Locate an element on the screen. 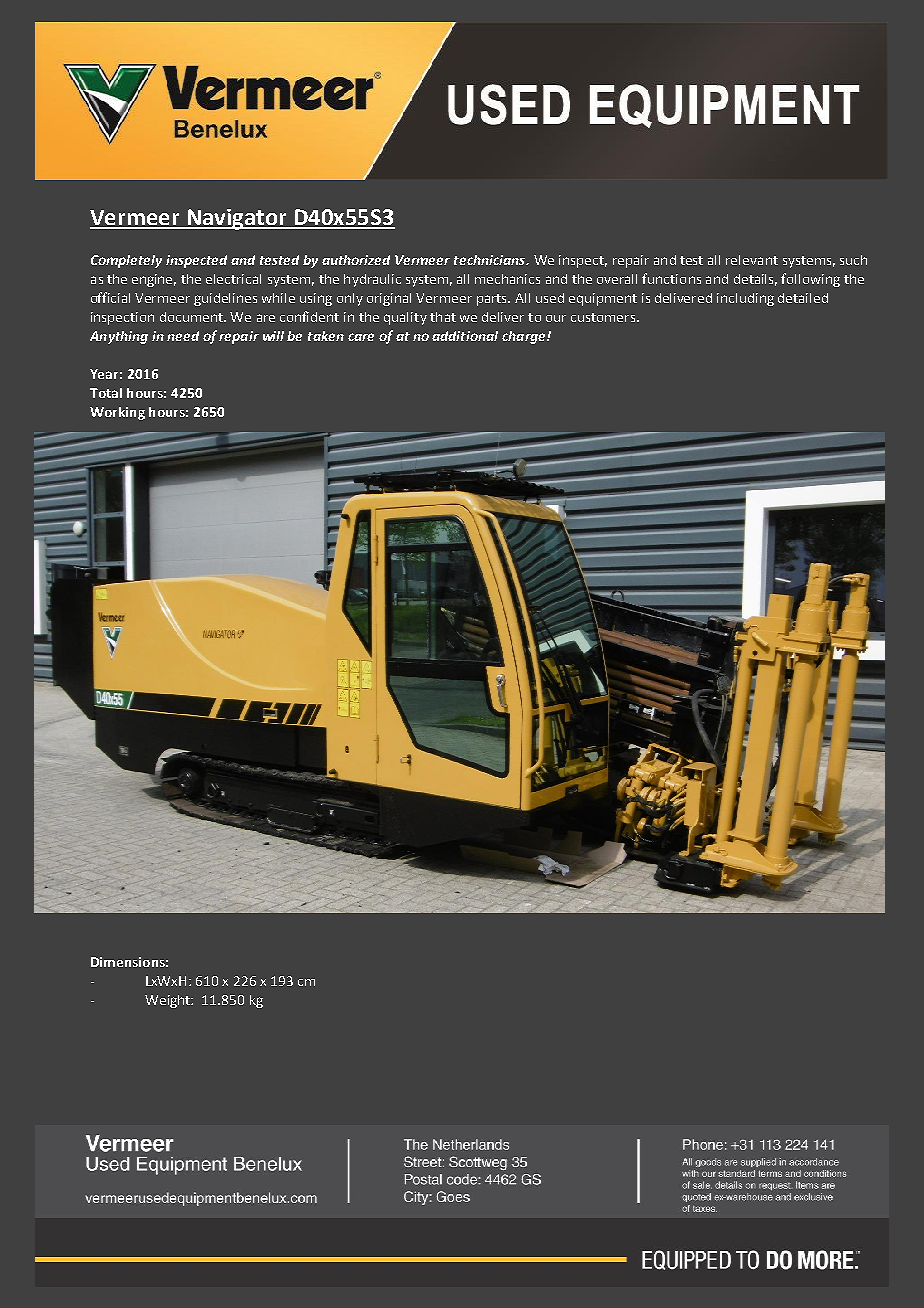 The height and width of the screenshot is (1308, 924). electrical is located at coordinates (233, 279).
